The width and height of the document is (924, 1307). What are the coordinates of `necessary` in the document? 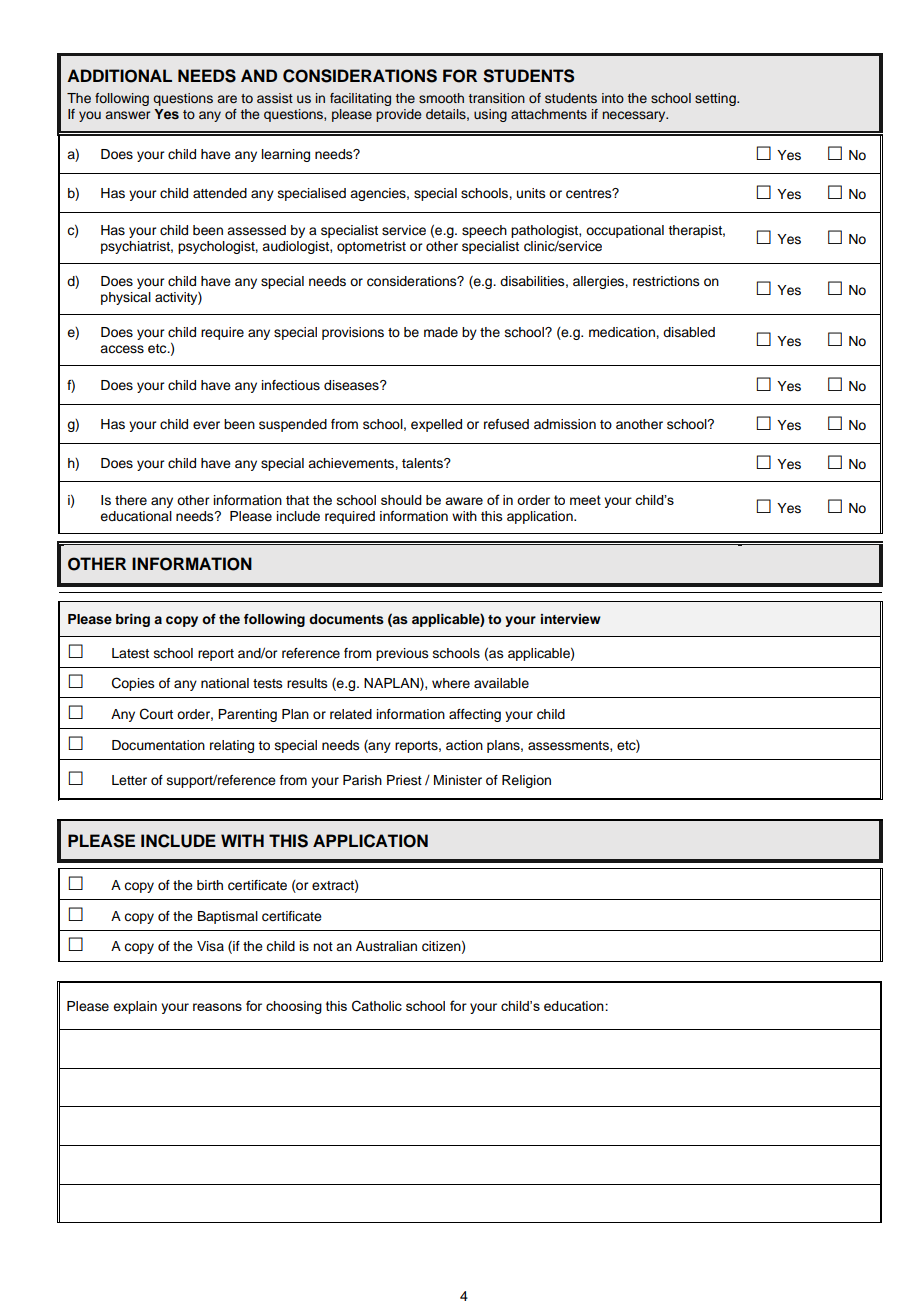 It's located at (635, 116).
